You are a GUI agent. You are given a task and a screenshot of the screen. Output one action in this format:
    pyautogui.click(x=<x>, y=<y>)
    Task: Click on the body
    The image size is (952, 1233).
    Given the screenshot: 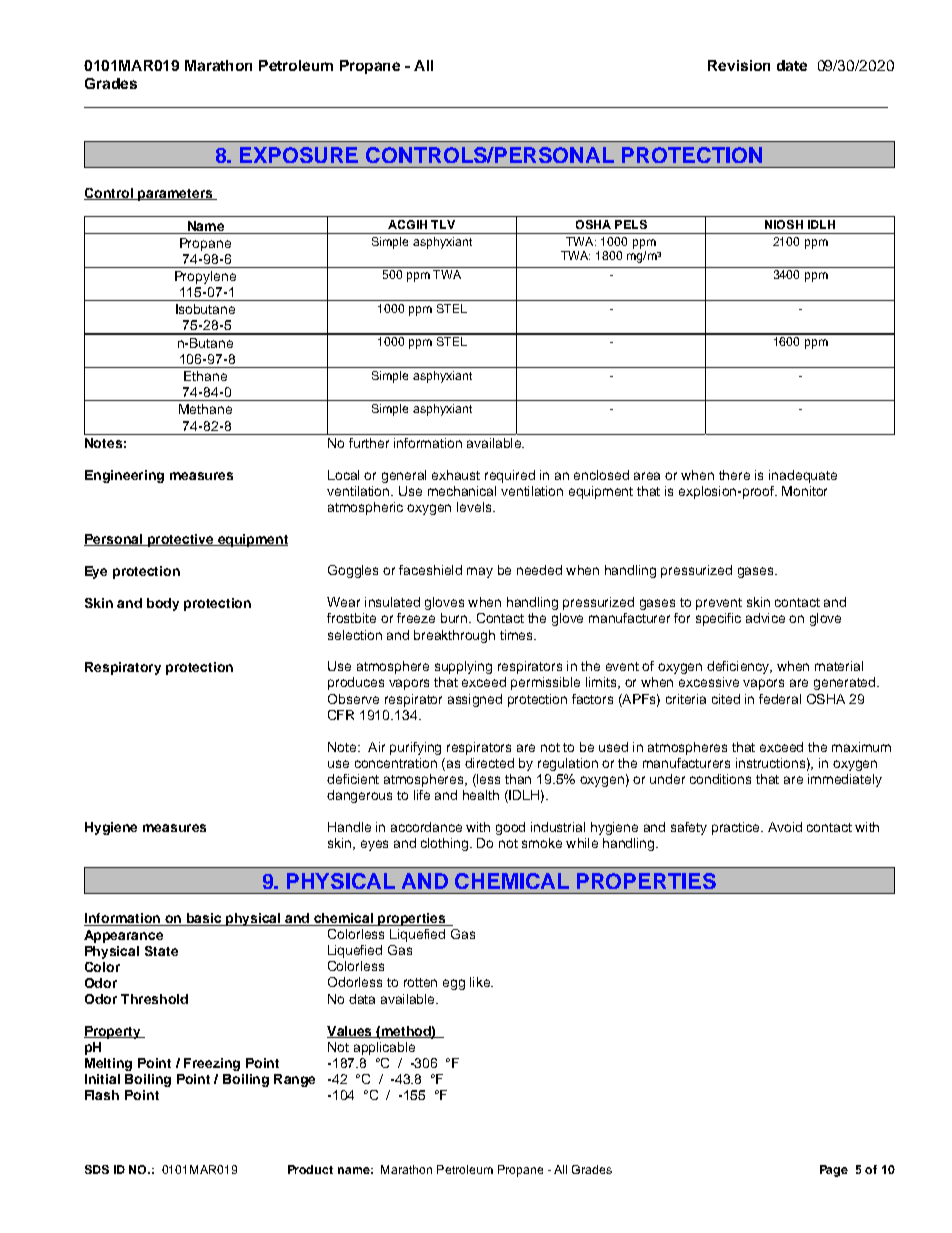 What is the action you would take?
    pyautogui.click(x=163, y=604)
